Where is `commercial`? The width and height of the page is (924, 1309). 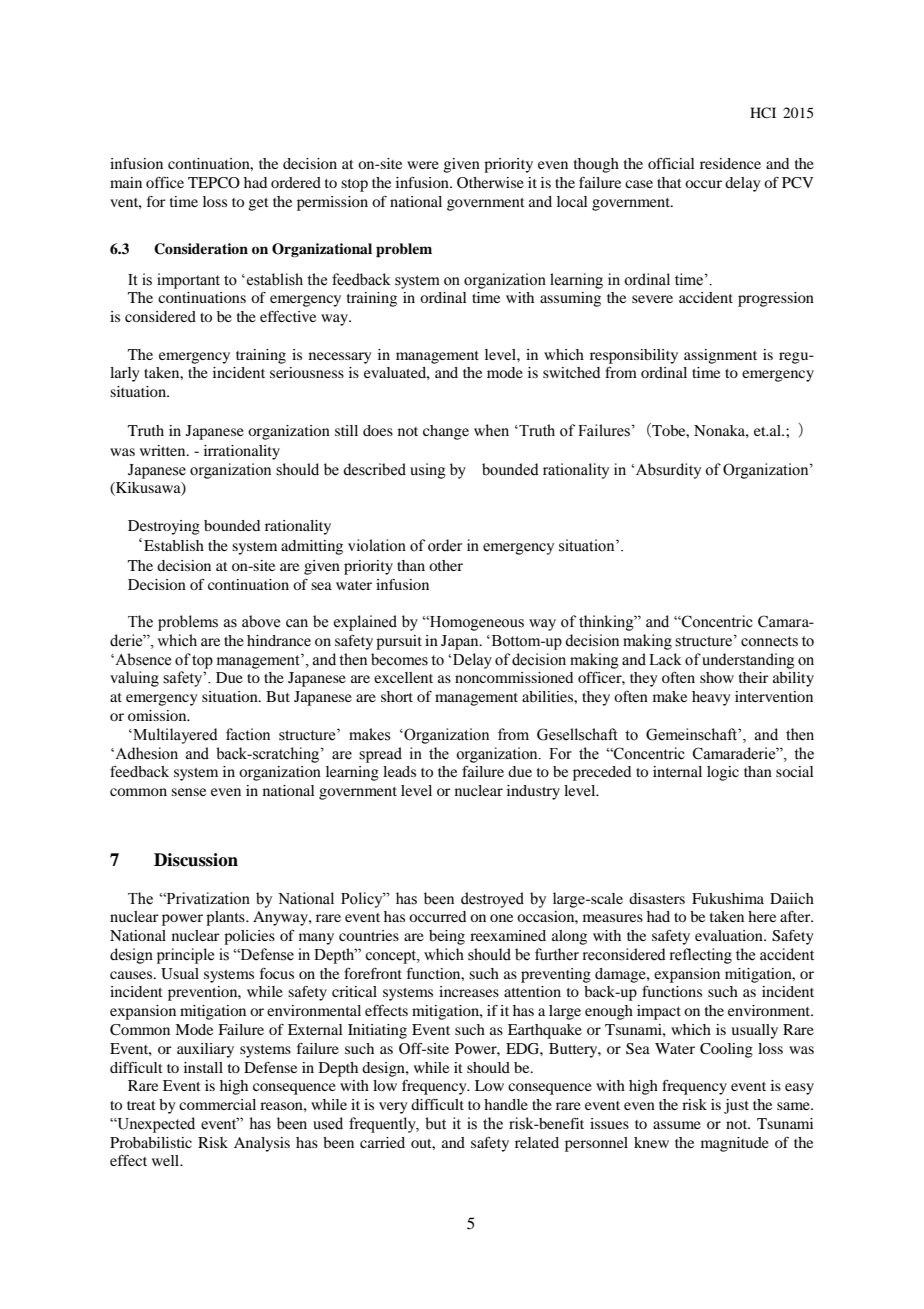 commercial is located at coordinates (217, 1104).
